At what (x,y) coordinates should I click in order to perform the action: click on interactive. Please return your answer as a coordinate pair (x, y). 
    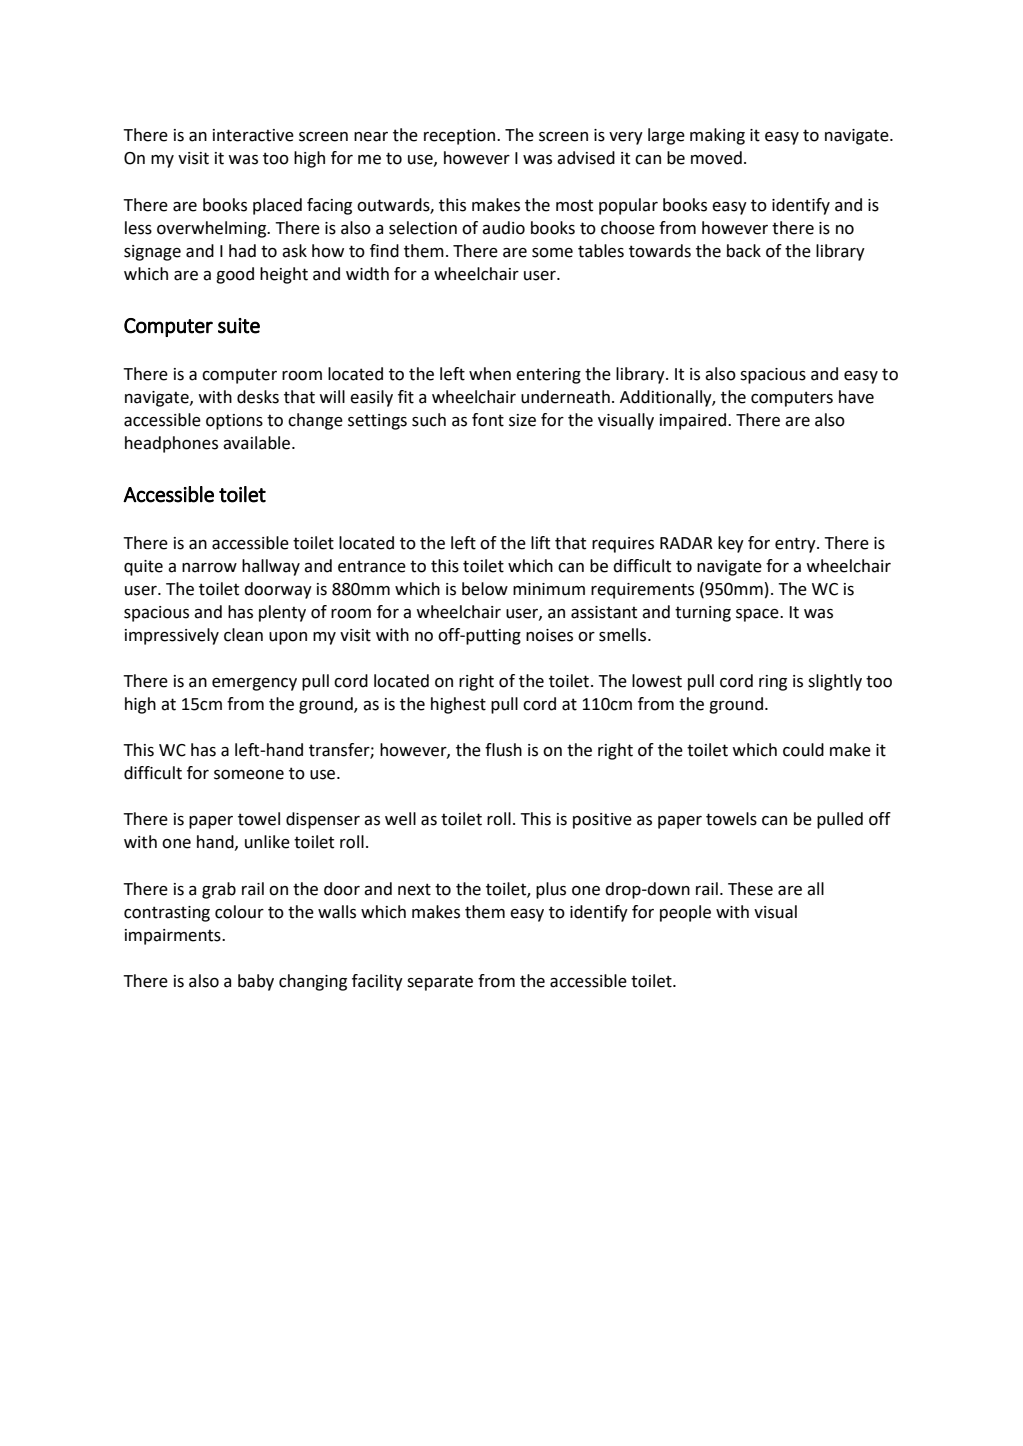
    Looking at the image, I should click on (253, 135).
